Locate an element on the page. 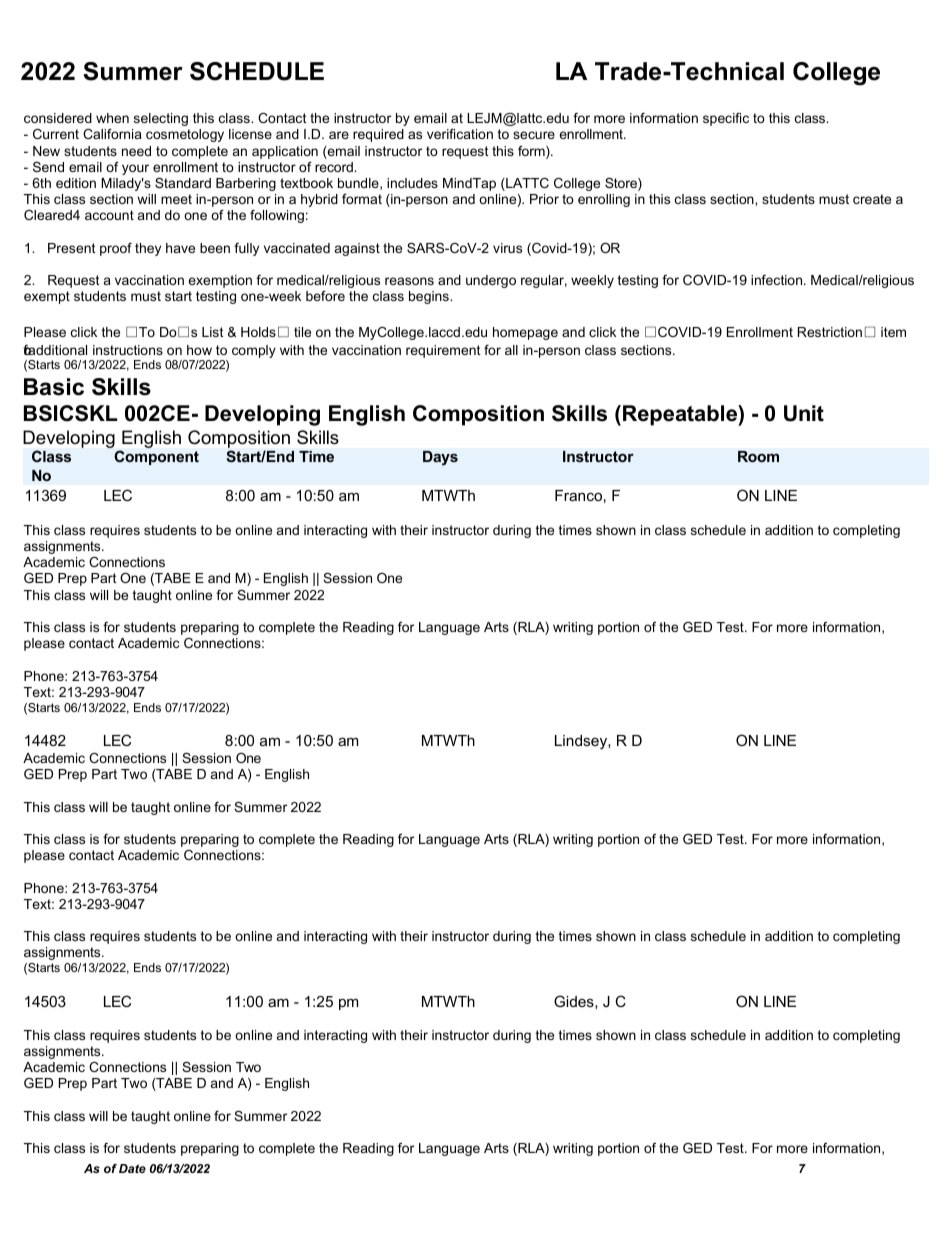  specific is located at coordinates (726, 119).
